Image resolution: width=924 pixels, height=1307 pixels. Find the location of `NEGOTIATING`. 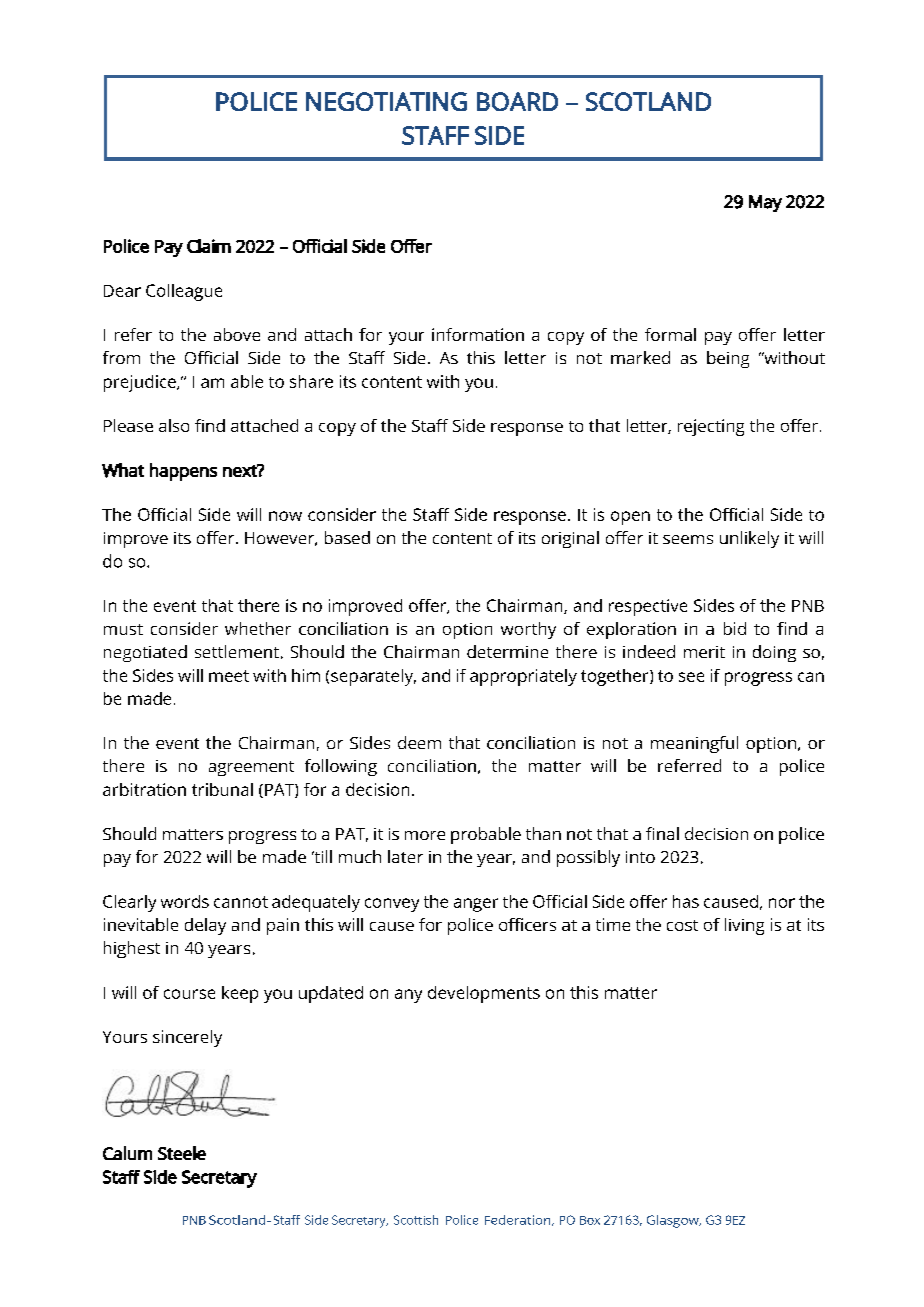

NEGOTIATING is located at coordinates (386, 101).
